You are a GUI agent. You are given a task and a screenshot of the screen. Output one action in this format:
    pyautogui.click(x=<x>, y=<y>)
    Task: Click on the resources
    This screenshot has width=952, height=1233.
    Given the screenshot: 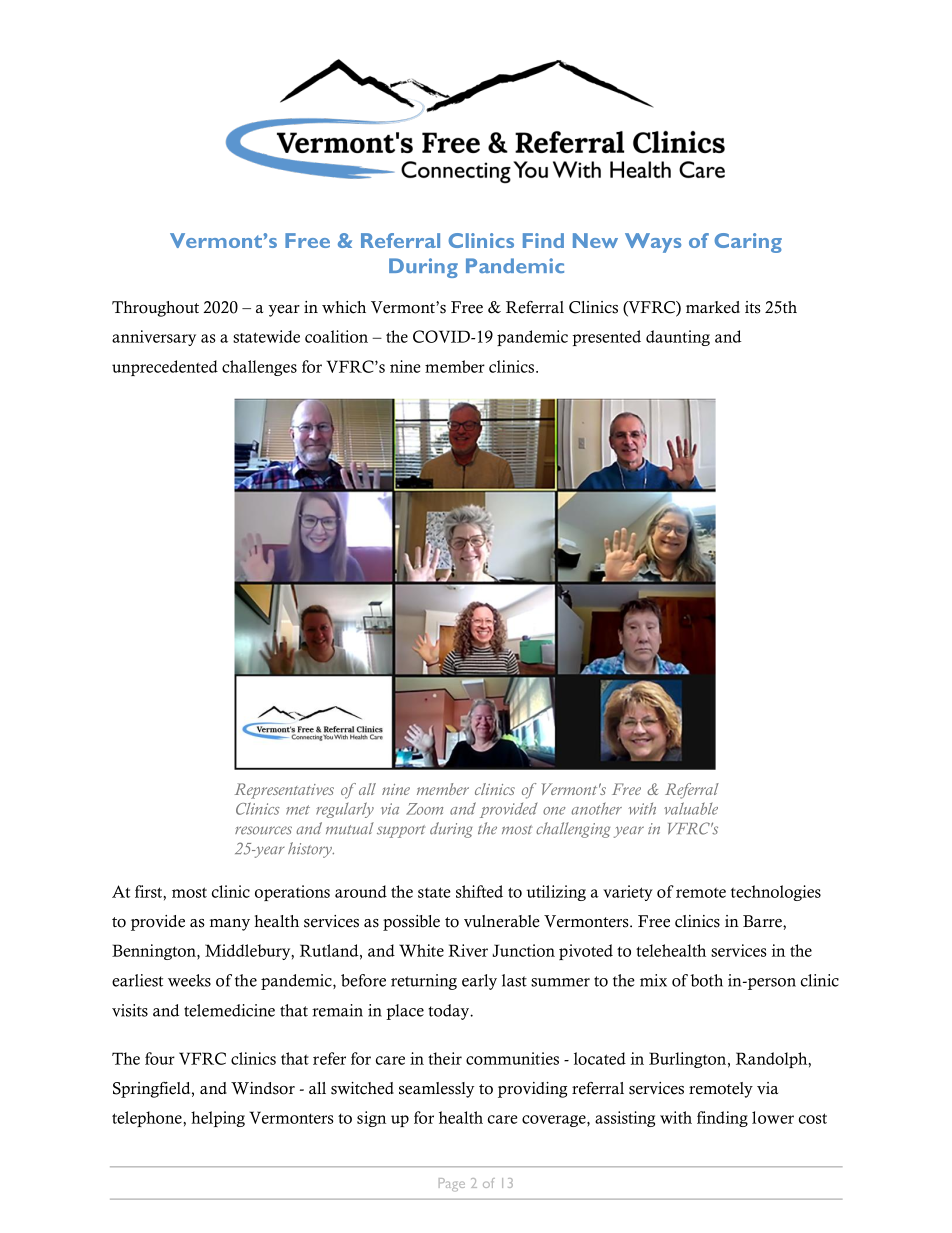 What is the action you would take?
    pyautogui.click(x=263, y=830)
